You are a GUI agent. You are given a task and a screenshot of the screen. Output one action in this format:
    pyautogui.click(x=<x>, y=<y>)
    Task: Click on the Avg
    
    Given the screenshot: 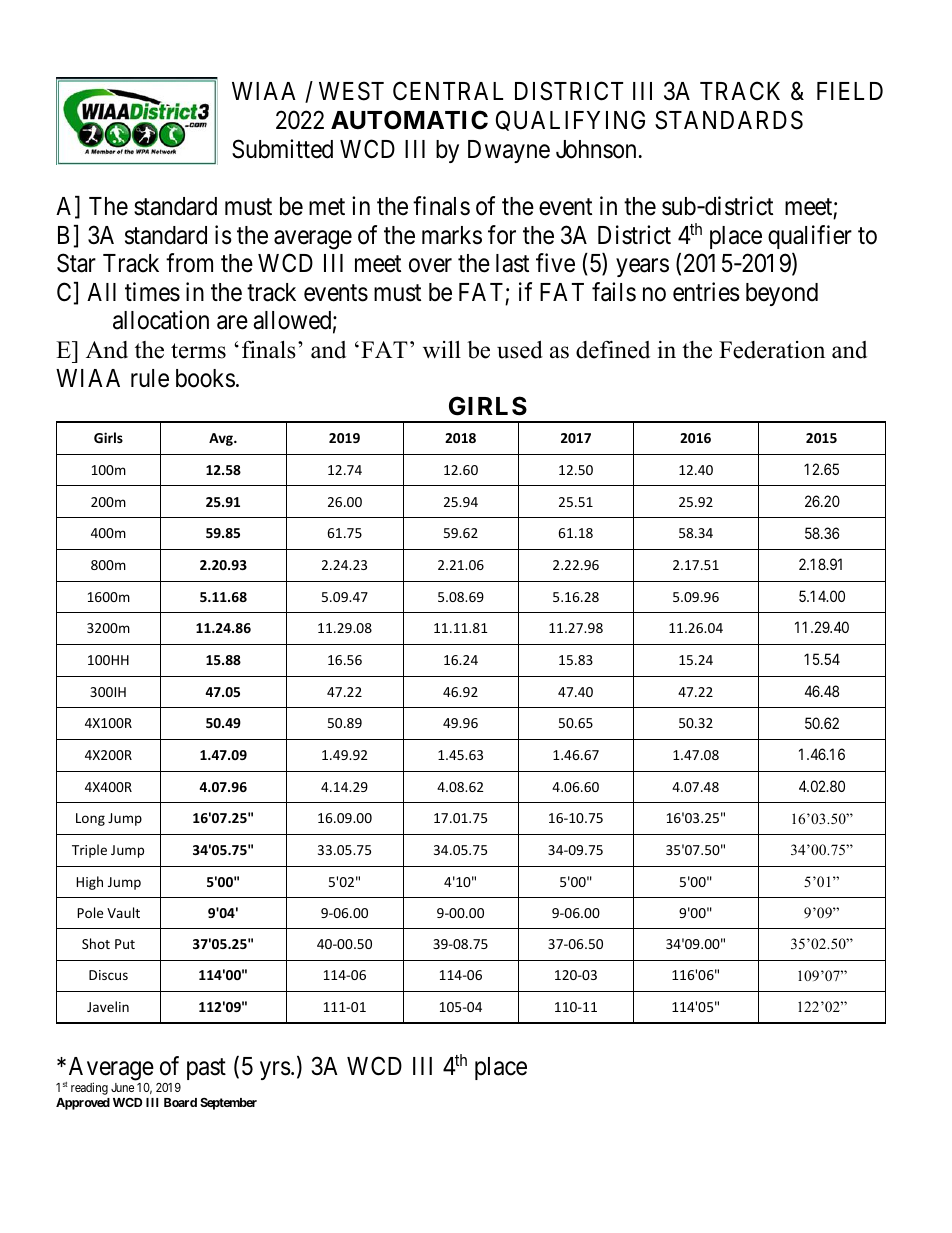 What is the action you would take?
    pyautogui.click(x=222, y=439)
